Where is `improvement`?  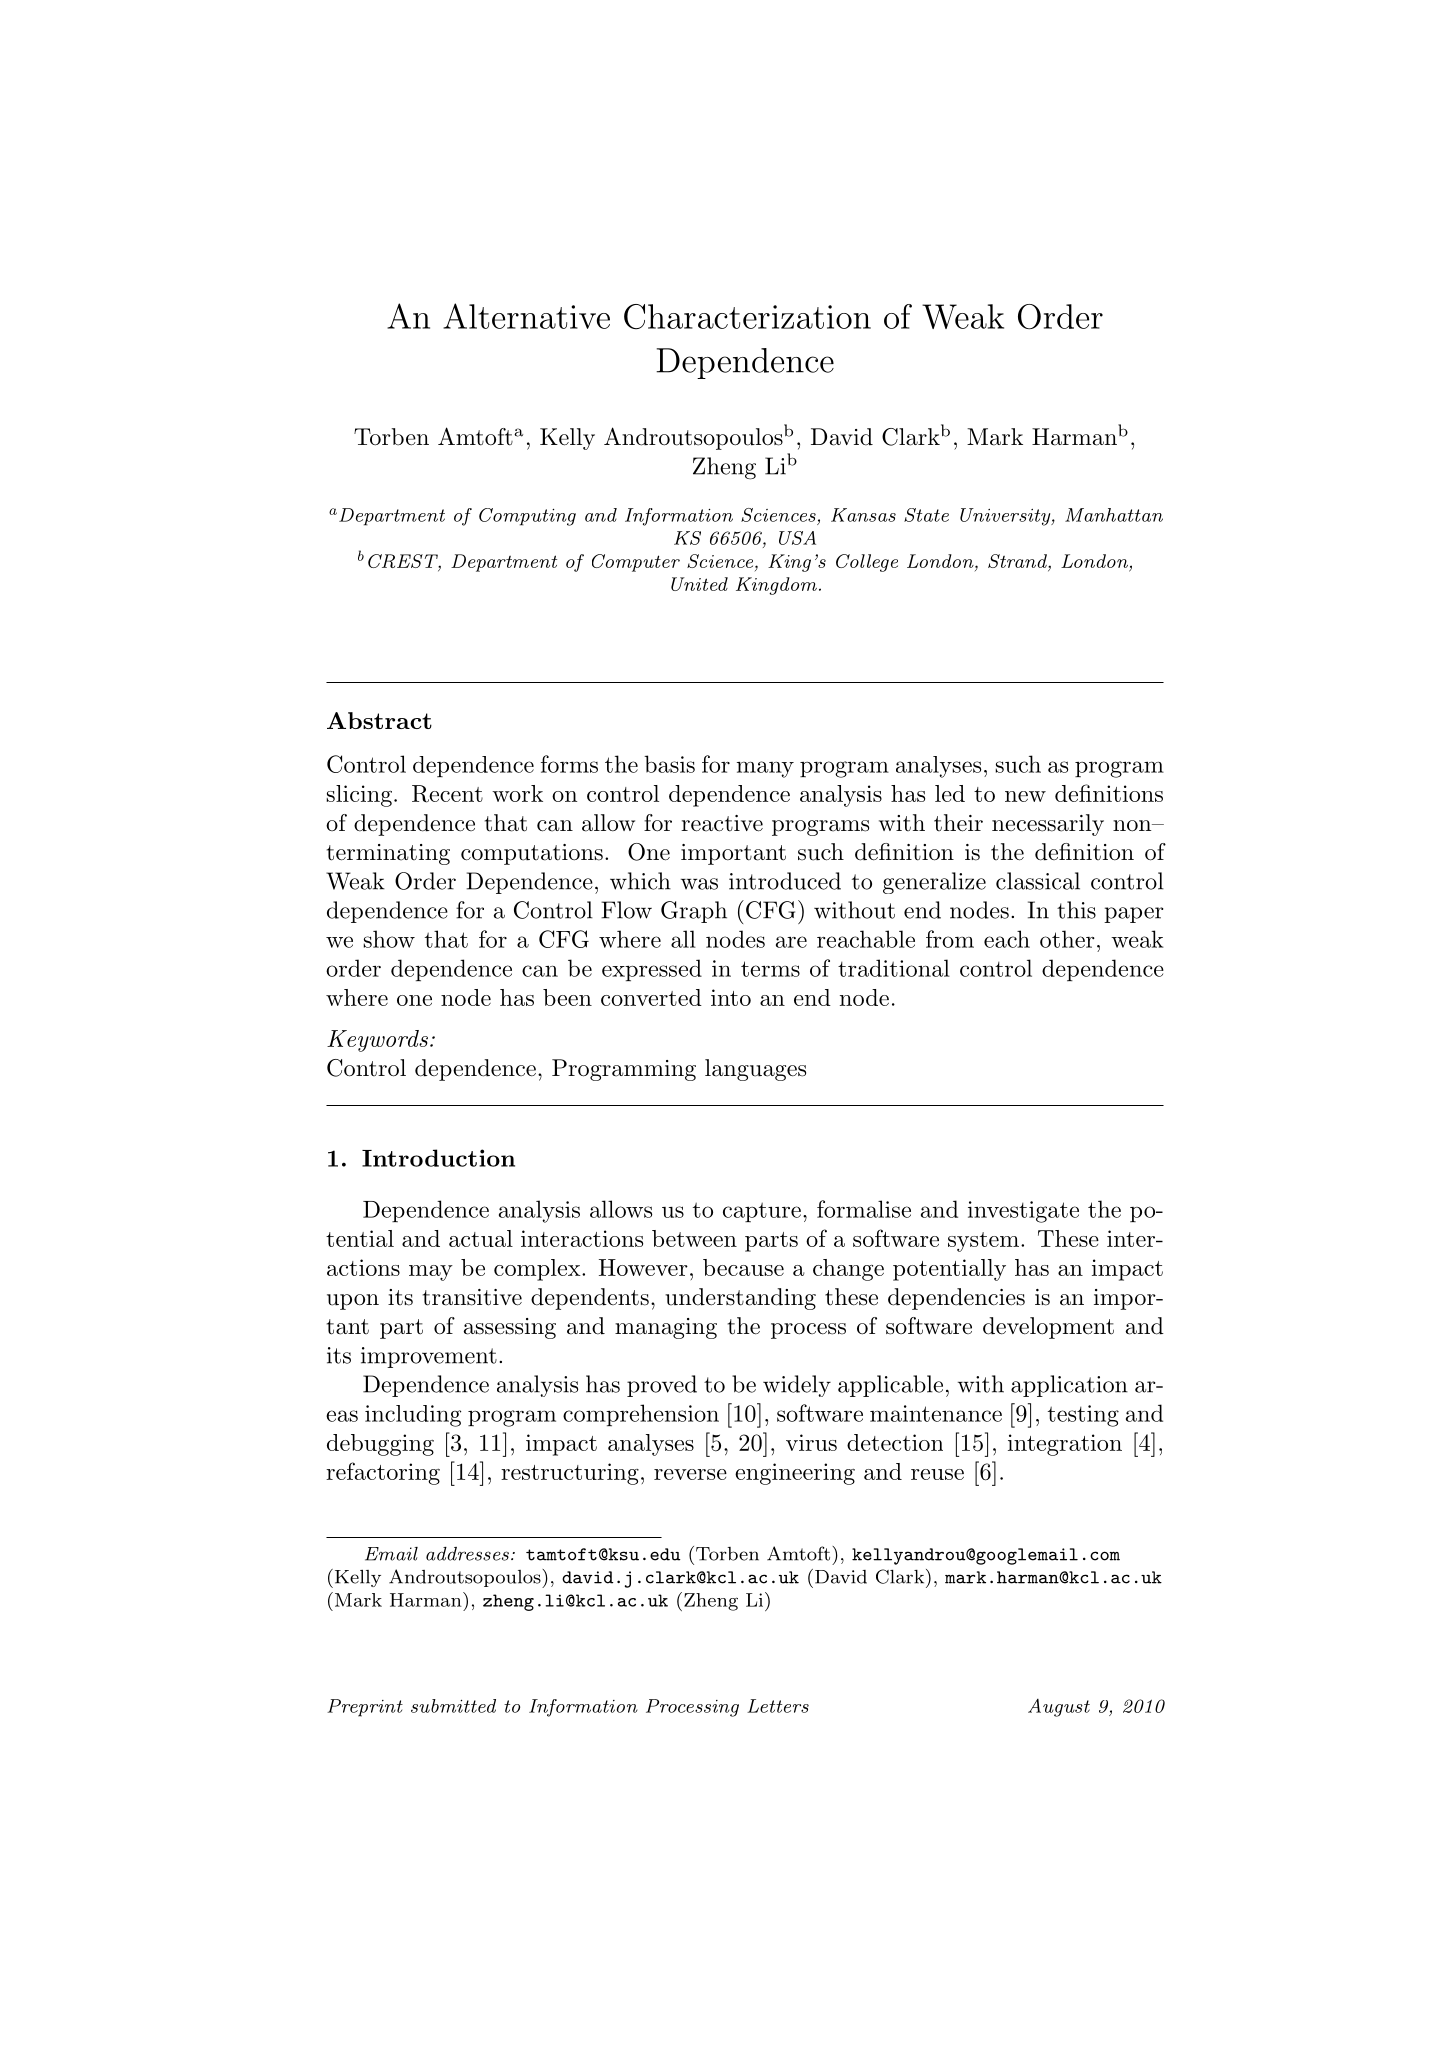 improvement is located at coordinates (429, 1357).
